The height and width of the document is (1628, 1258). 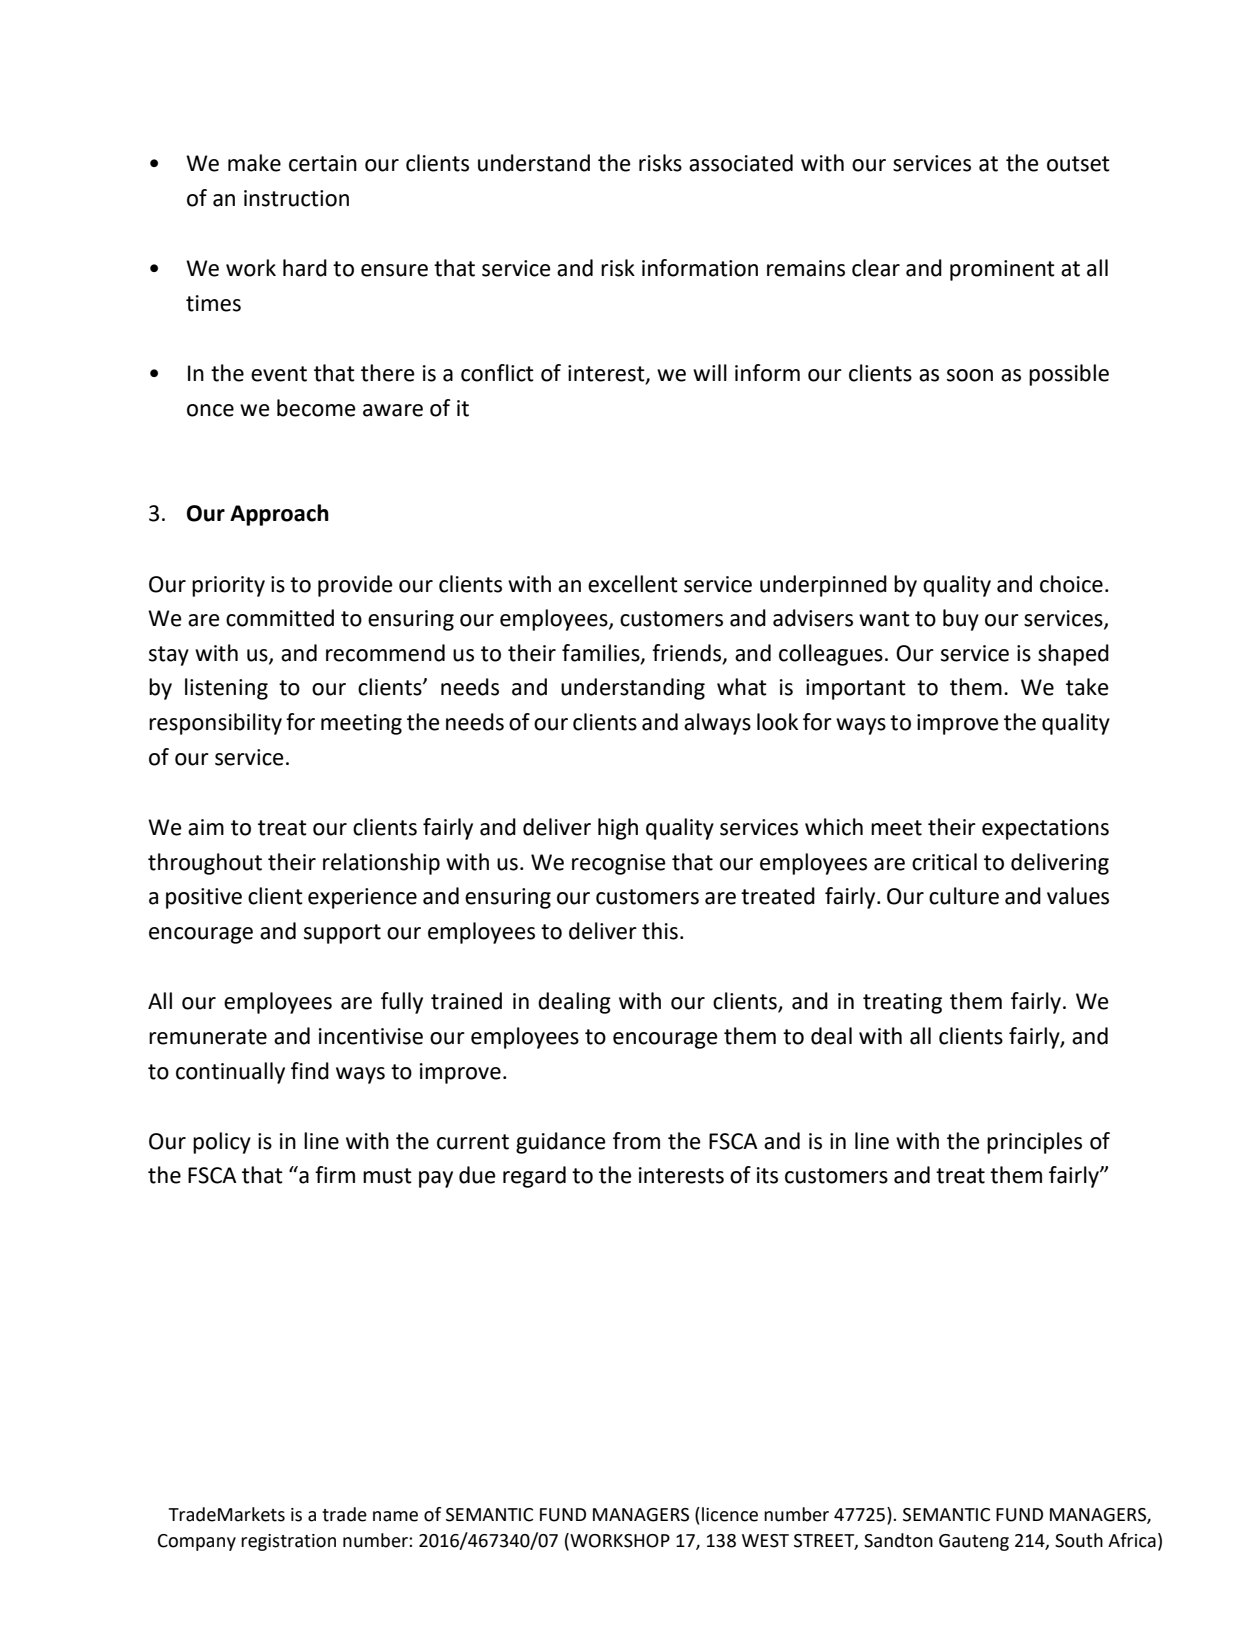 I want to click on Gauteng, so click(x=974, y=1542).
